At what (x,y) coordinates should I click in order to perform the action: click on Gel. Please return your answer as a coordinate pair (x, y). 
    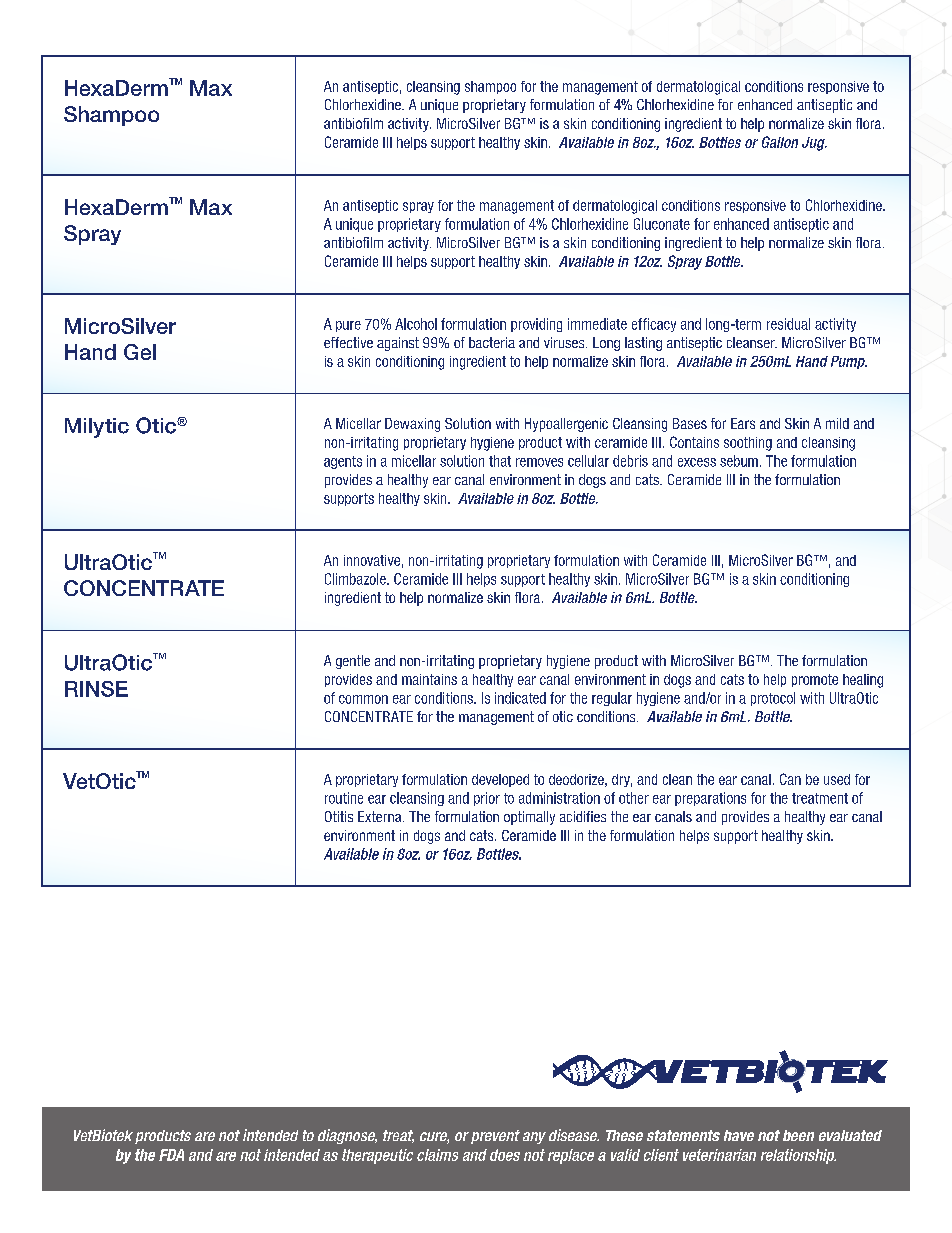
    Looking at the image, I should click on (140, 352).
